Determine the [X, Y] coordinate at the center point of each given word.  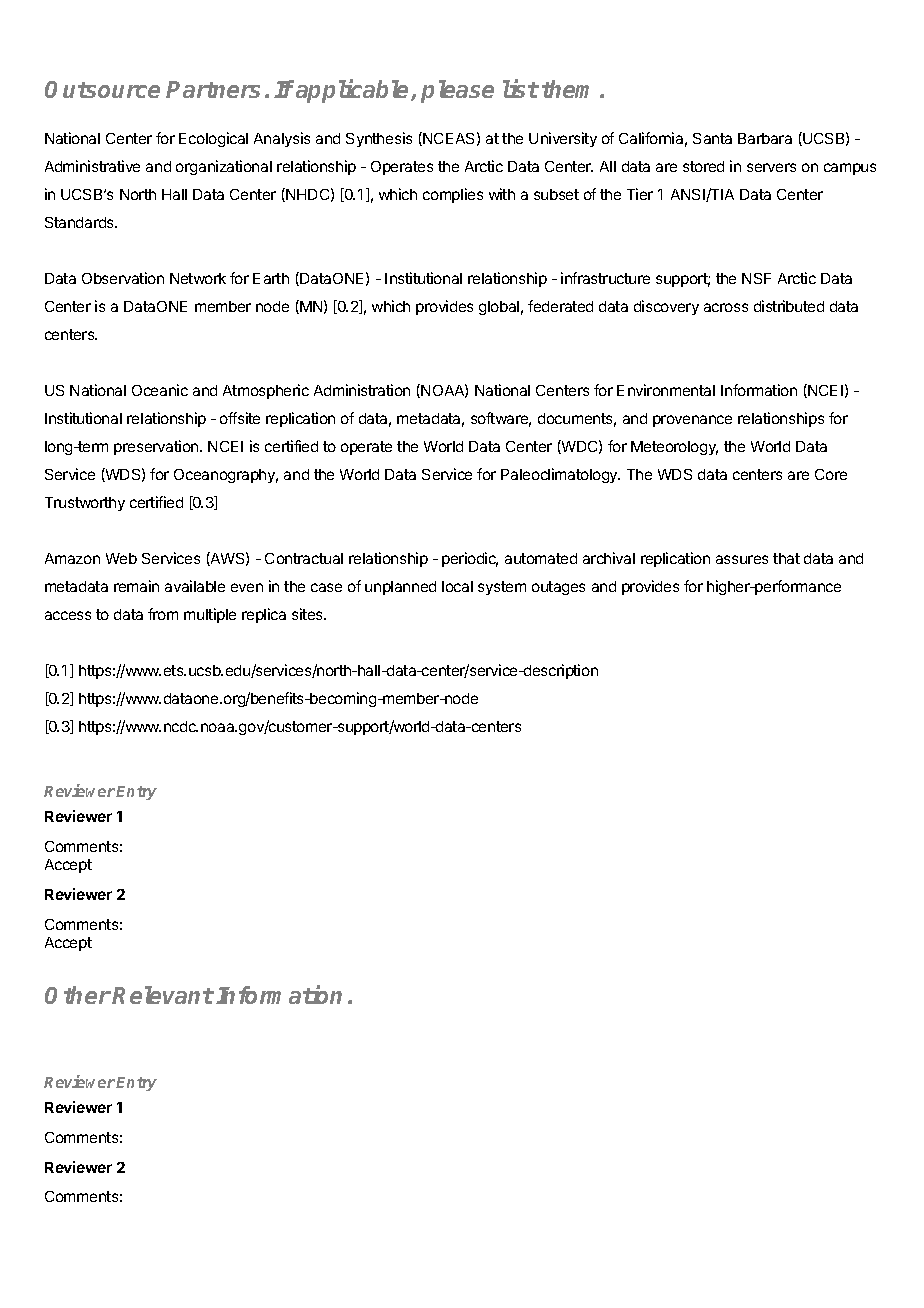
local [457, 586]
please [457, 91]
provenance [692, 421]
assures [742, 559]
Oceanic [160, 390]
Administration [362, 390]
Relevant [163, 995]
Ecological [213, 139]
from [163, 614]
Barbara [765, 138]
